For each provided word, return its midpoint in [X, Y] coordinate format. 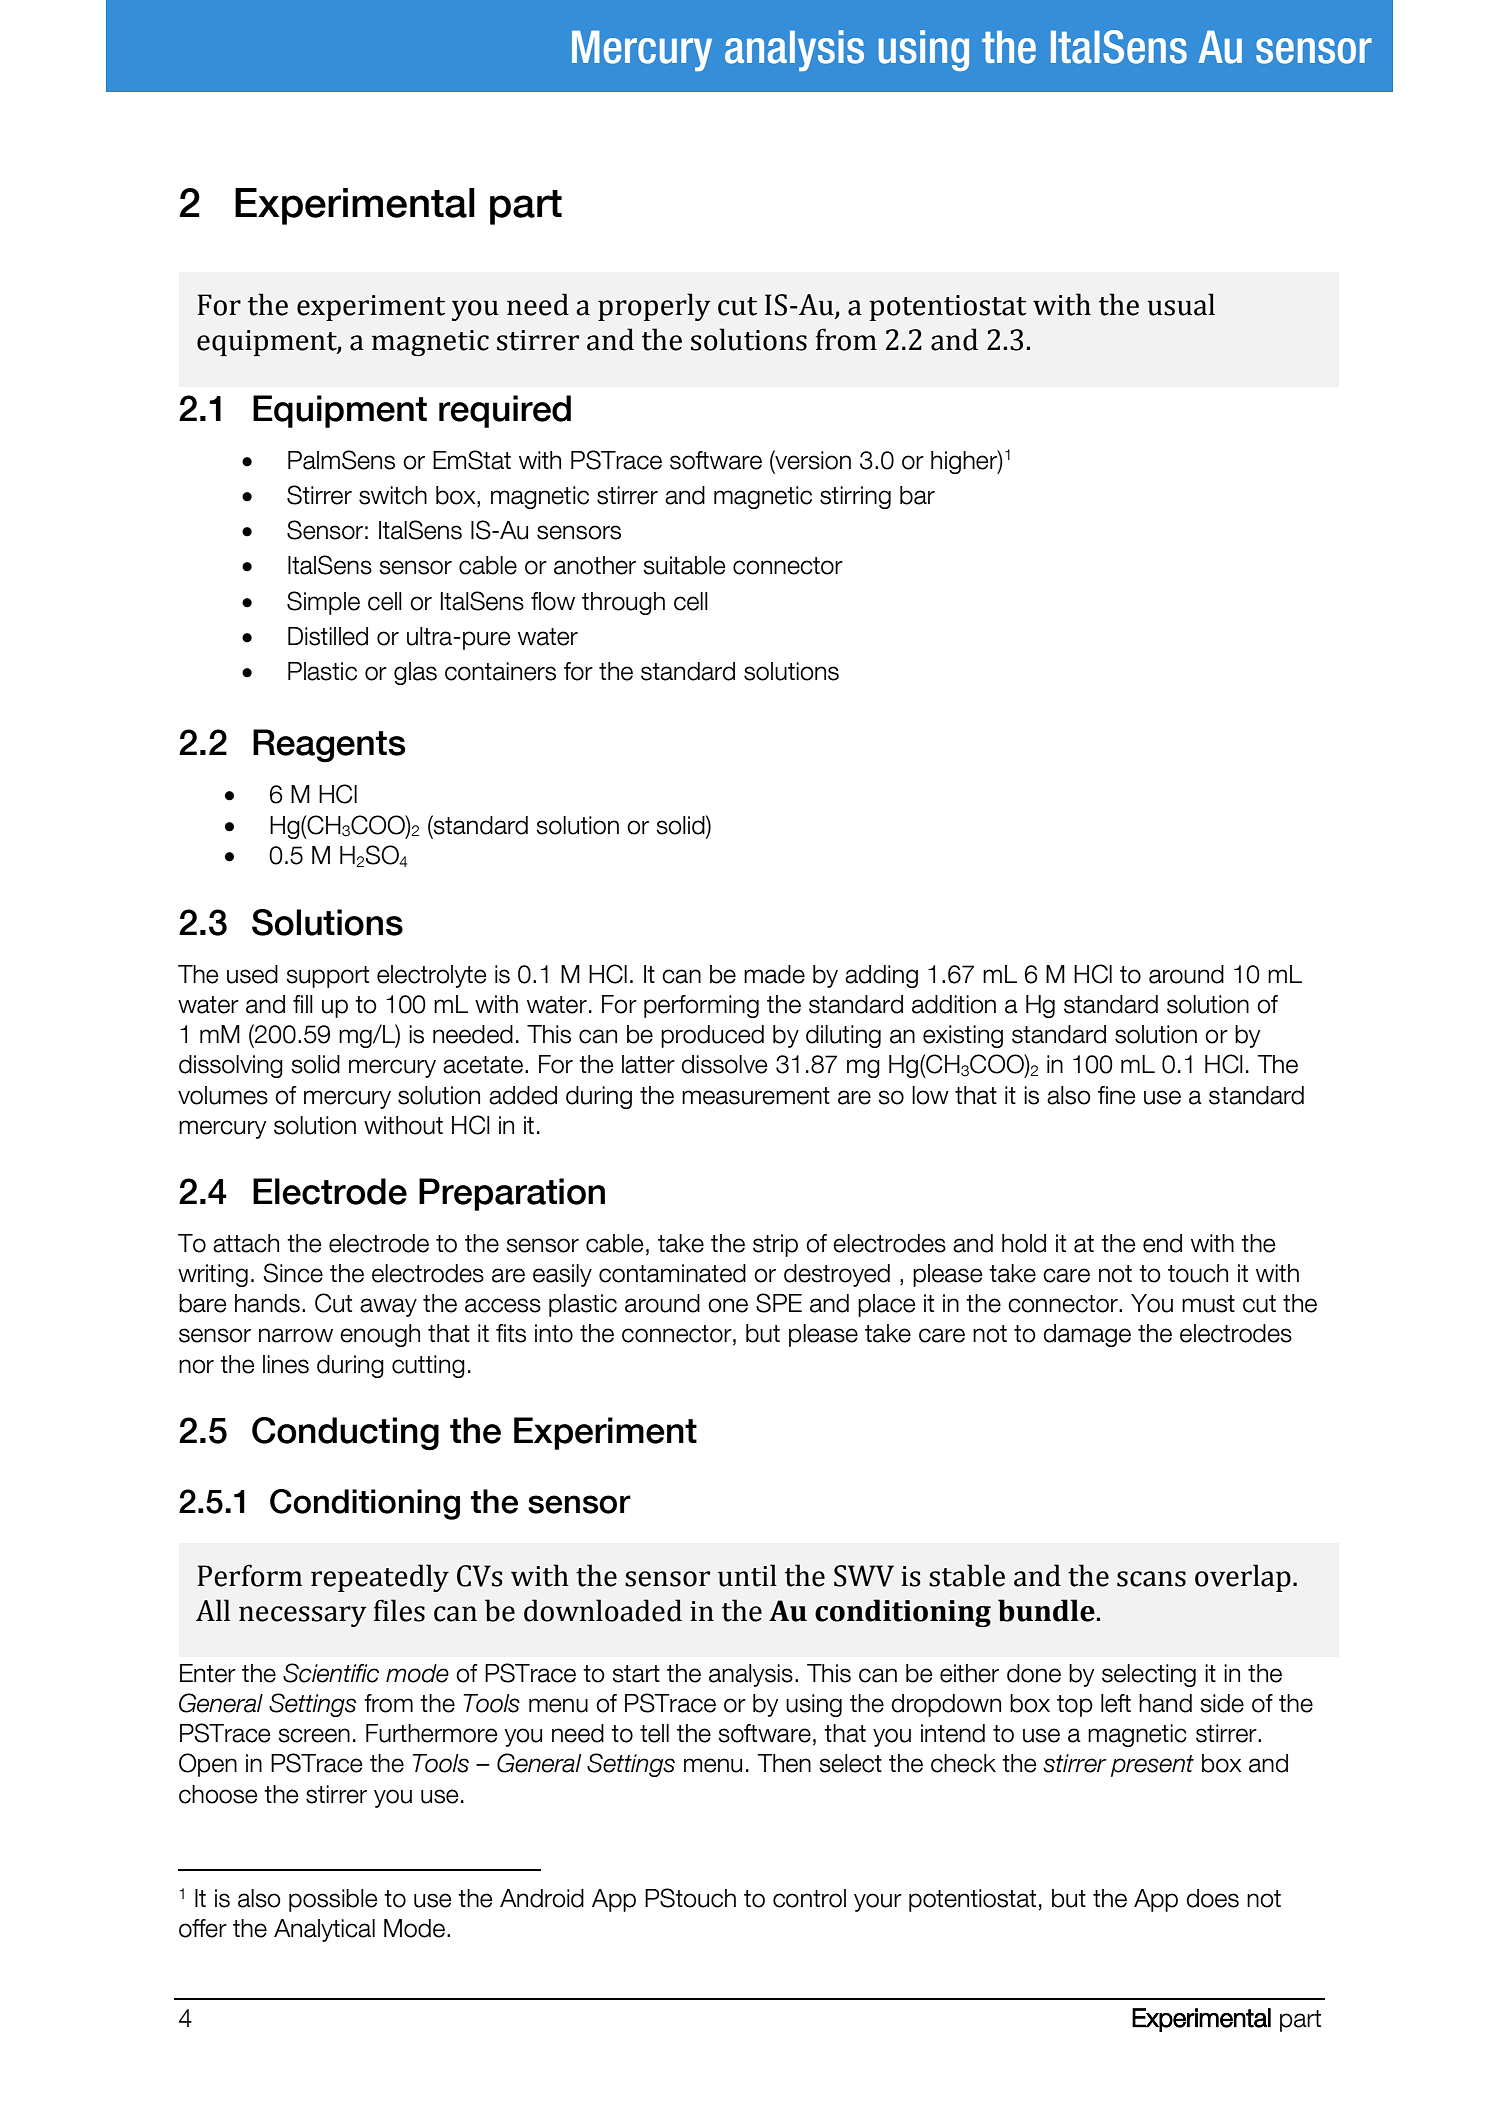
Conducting [345, 1434]
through [623, 603]
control [809, 1898]
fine [1116, 1095]
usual [1181, 304]
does [1213, 1898]
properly [654, 307]
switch [393, 495]
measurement [756, 1096]
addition [954, 1004]
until [747, 1575]
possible [333, 1900]
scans [1151, 1579]
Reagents [329, 746]
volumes [223, 1095]
